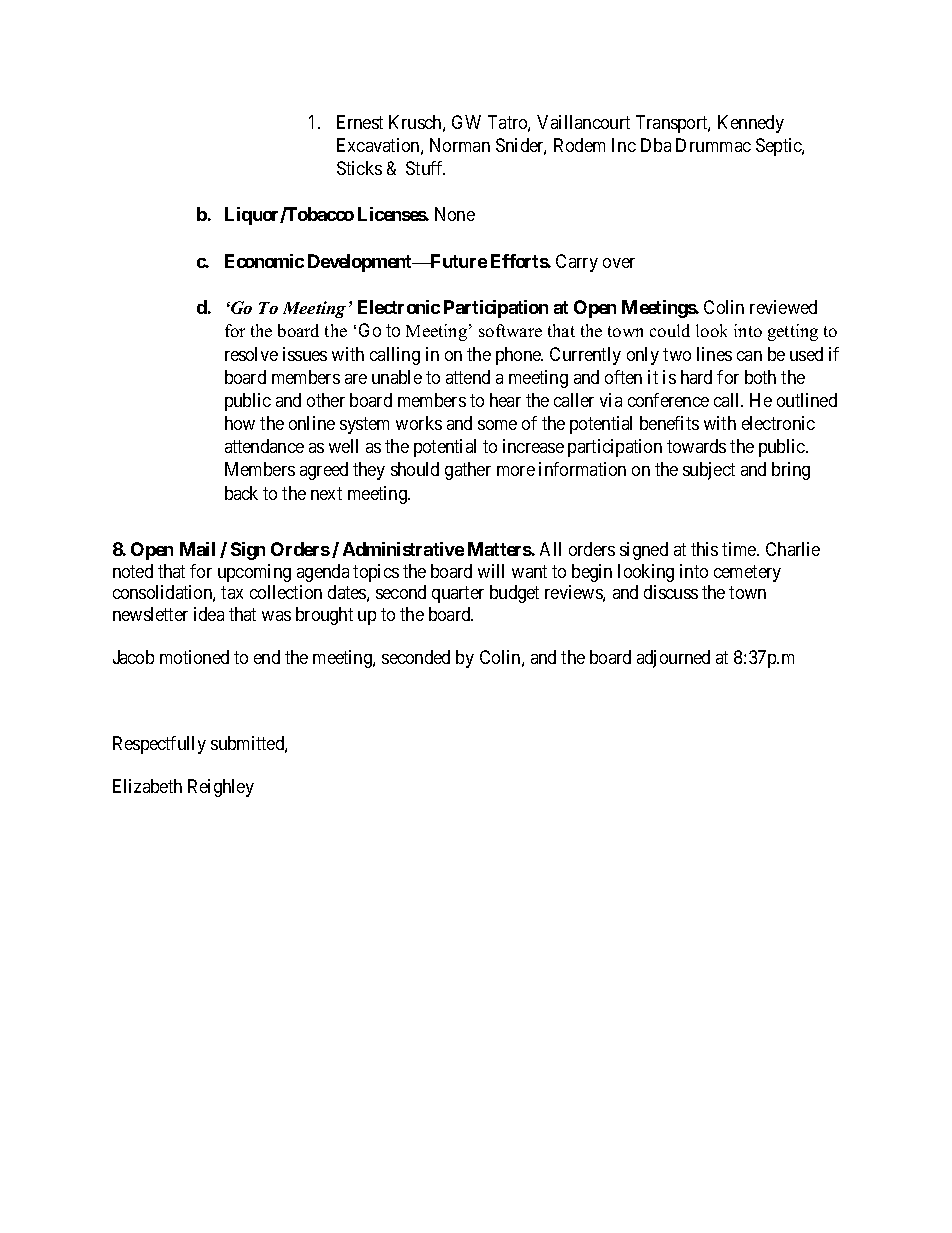 Image resolution: width=952 pixels, height=1233 pixels. What do you see at coordinates (671, 592) in the page?
I see `discuss` at bounding box center [671, 592].
